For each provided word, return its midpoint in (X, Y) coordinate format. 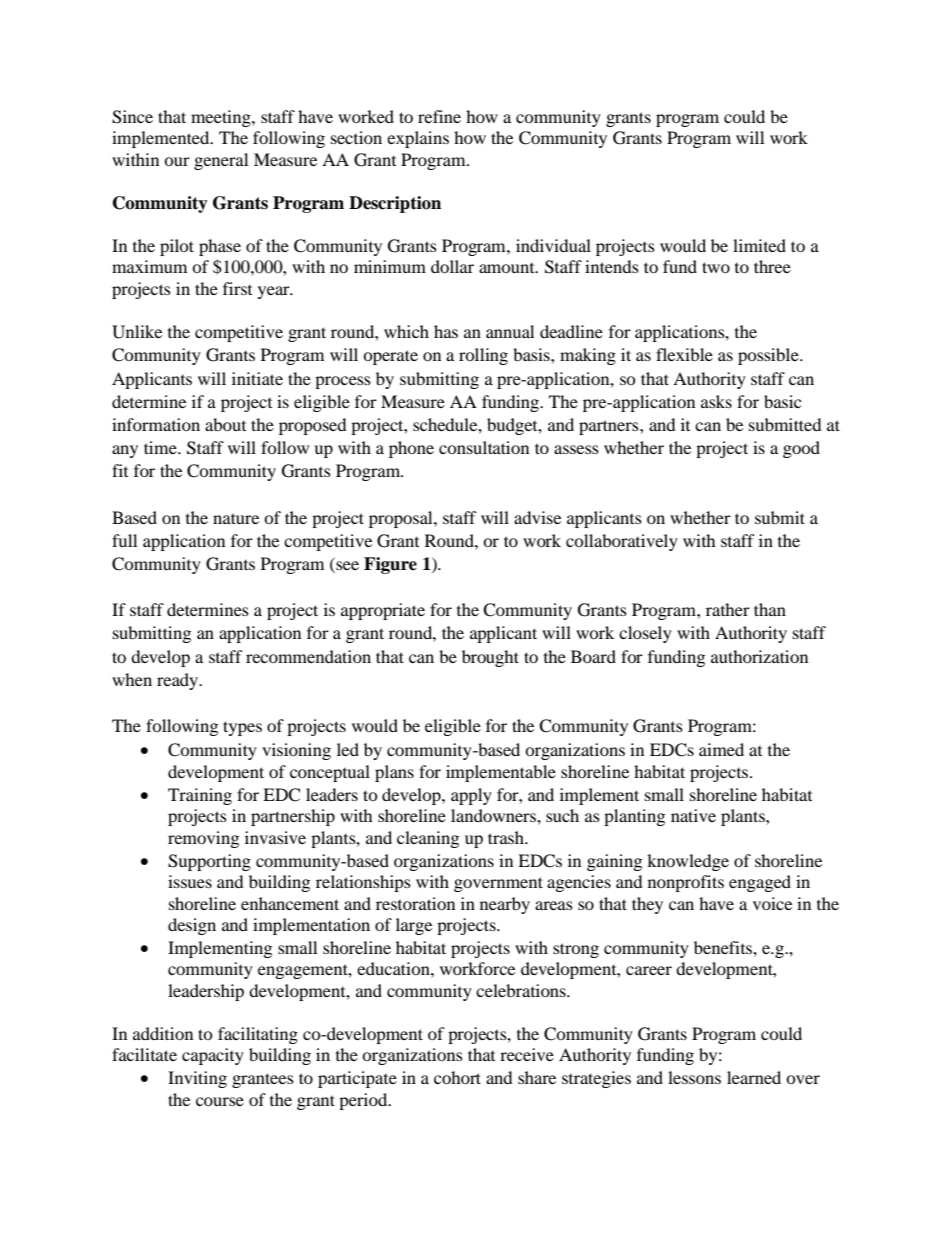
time (161, 447)
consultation (484, 447)
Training (200, 796)
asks (716, 401)
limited (759, 245)
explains (418, 139)
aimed (721, 749)
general (221, 161)
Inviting (197, 1079)
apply (471, 796)
